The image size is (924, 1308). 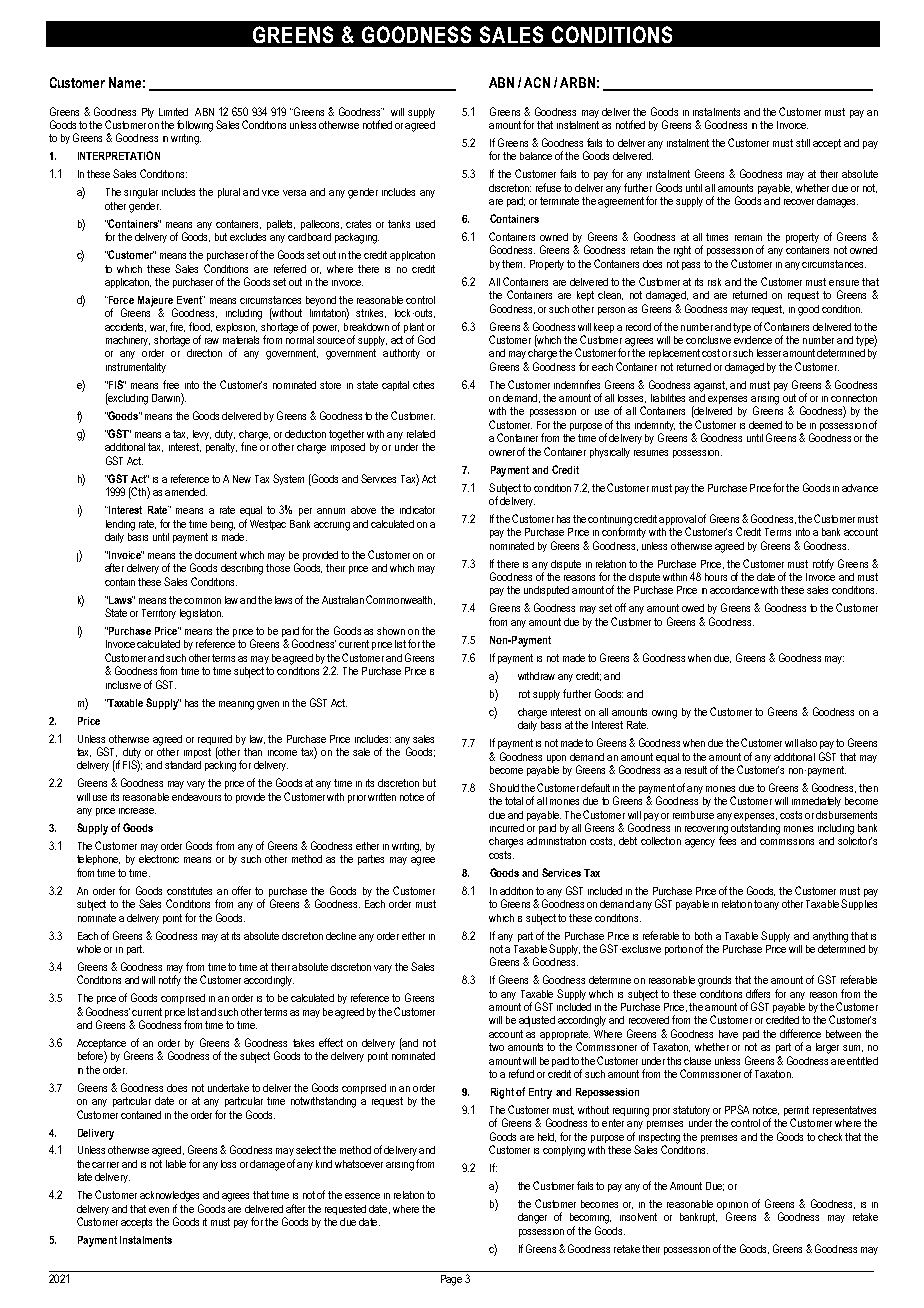 I want to click on still, so click(x=803, y=143).
